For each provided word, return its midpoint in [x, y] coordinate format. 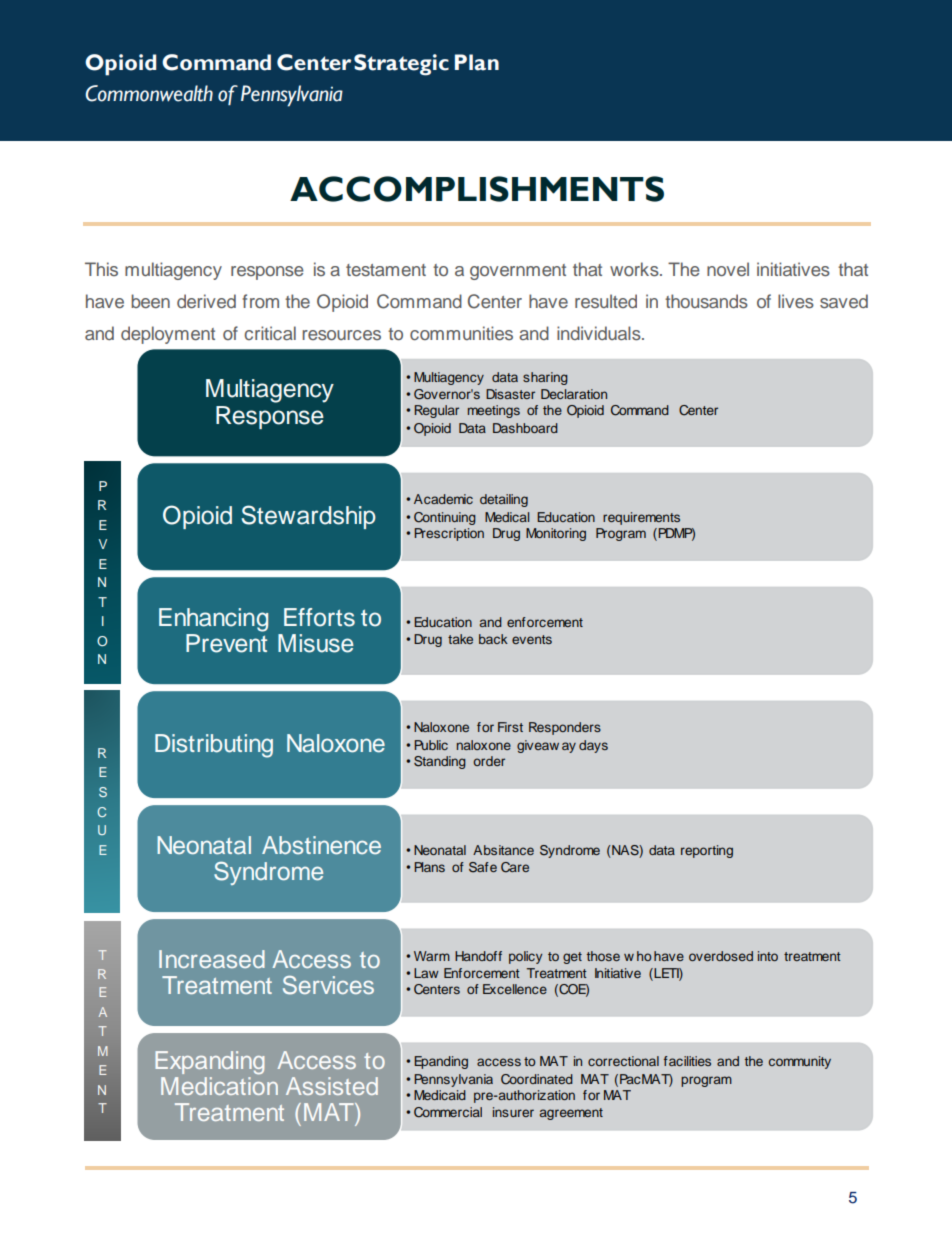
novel [728, 269]
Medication [219, 1086]
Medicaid [440, 1095]
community [800, 1062]
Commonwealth [149, 93]
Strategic [401, 65]
